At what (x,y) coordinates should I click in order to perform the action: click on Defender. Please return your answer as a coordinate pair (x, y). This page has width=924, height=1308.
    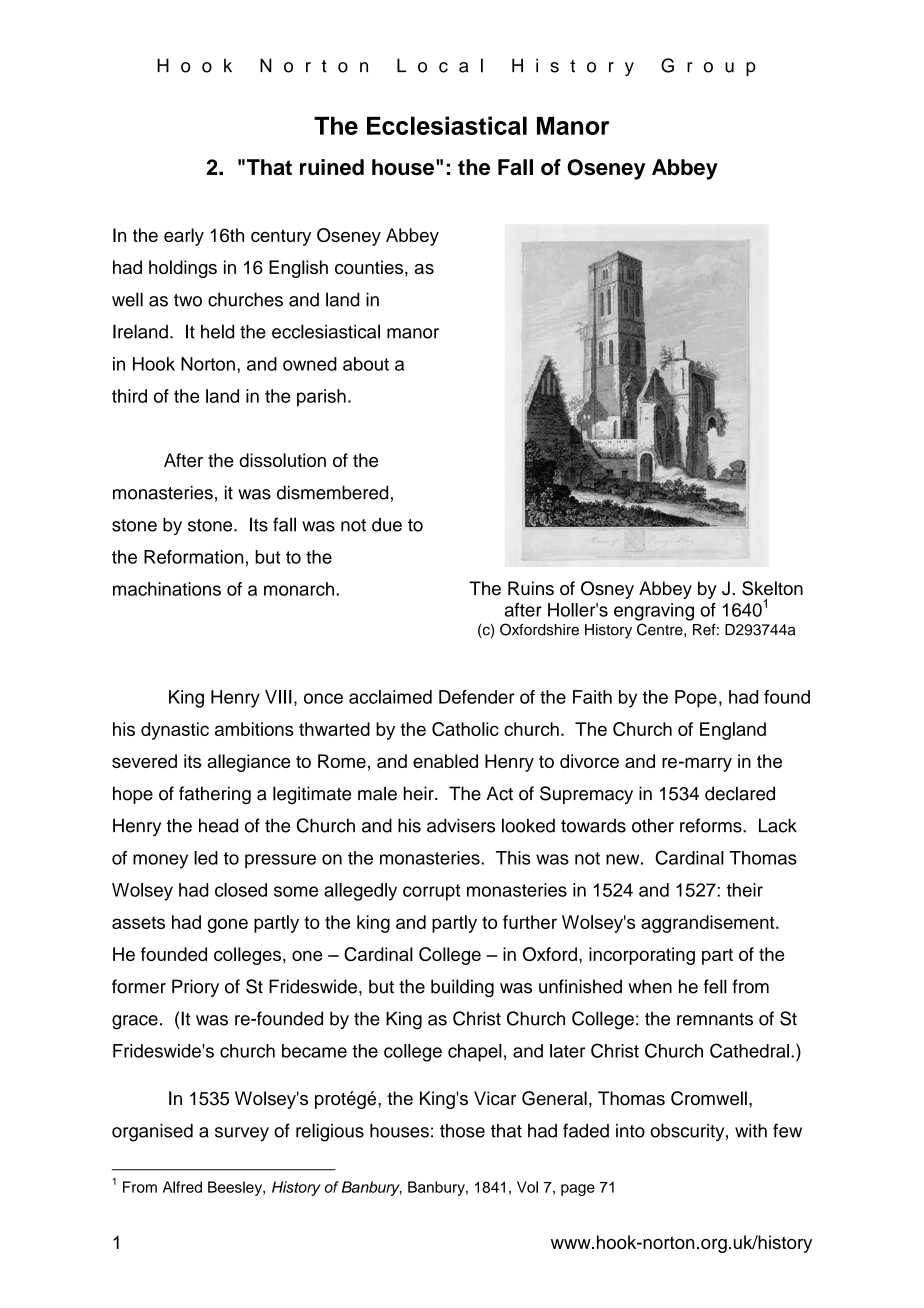
    Looking at the image, I should click on (477, 697).
